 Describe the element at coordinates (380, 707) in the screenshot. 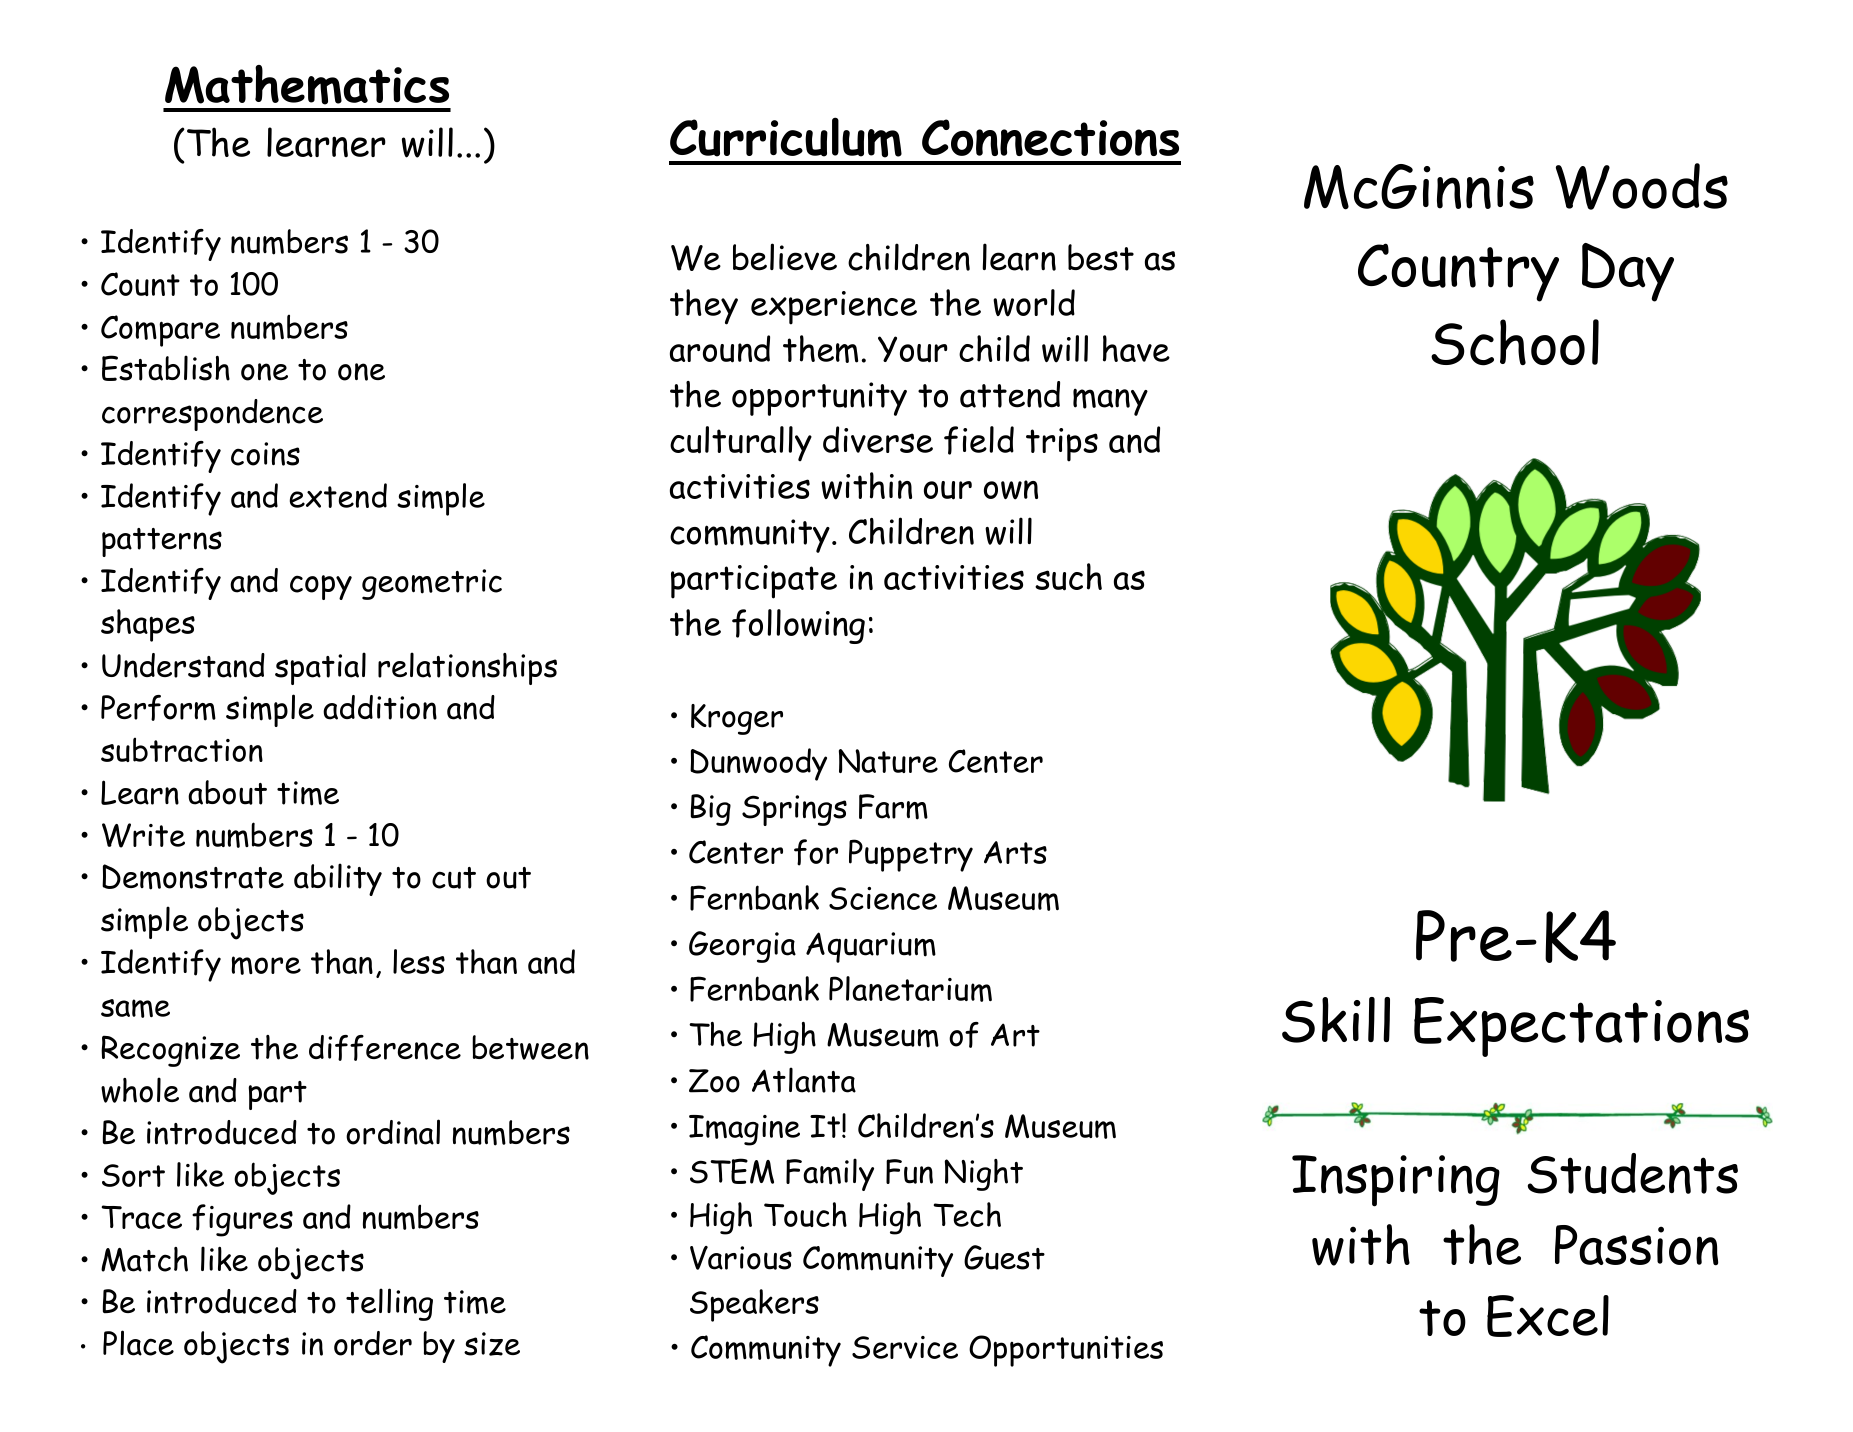

I see `addition` at that location.
